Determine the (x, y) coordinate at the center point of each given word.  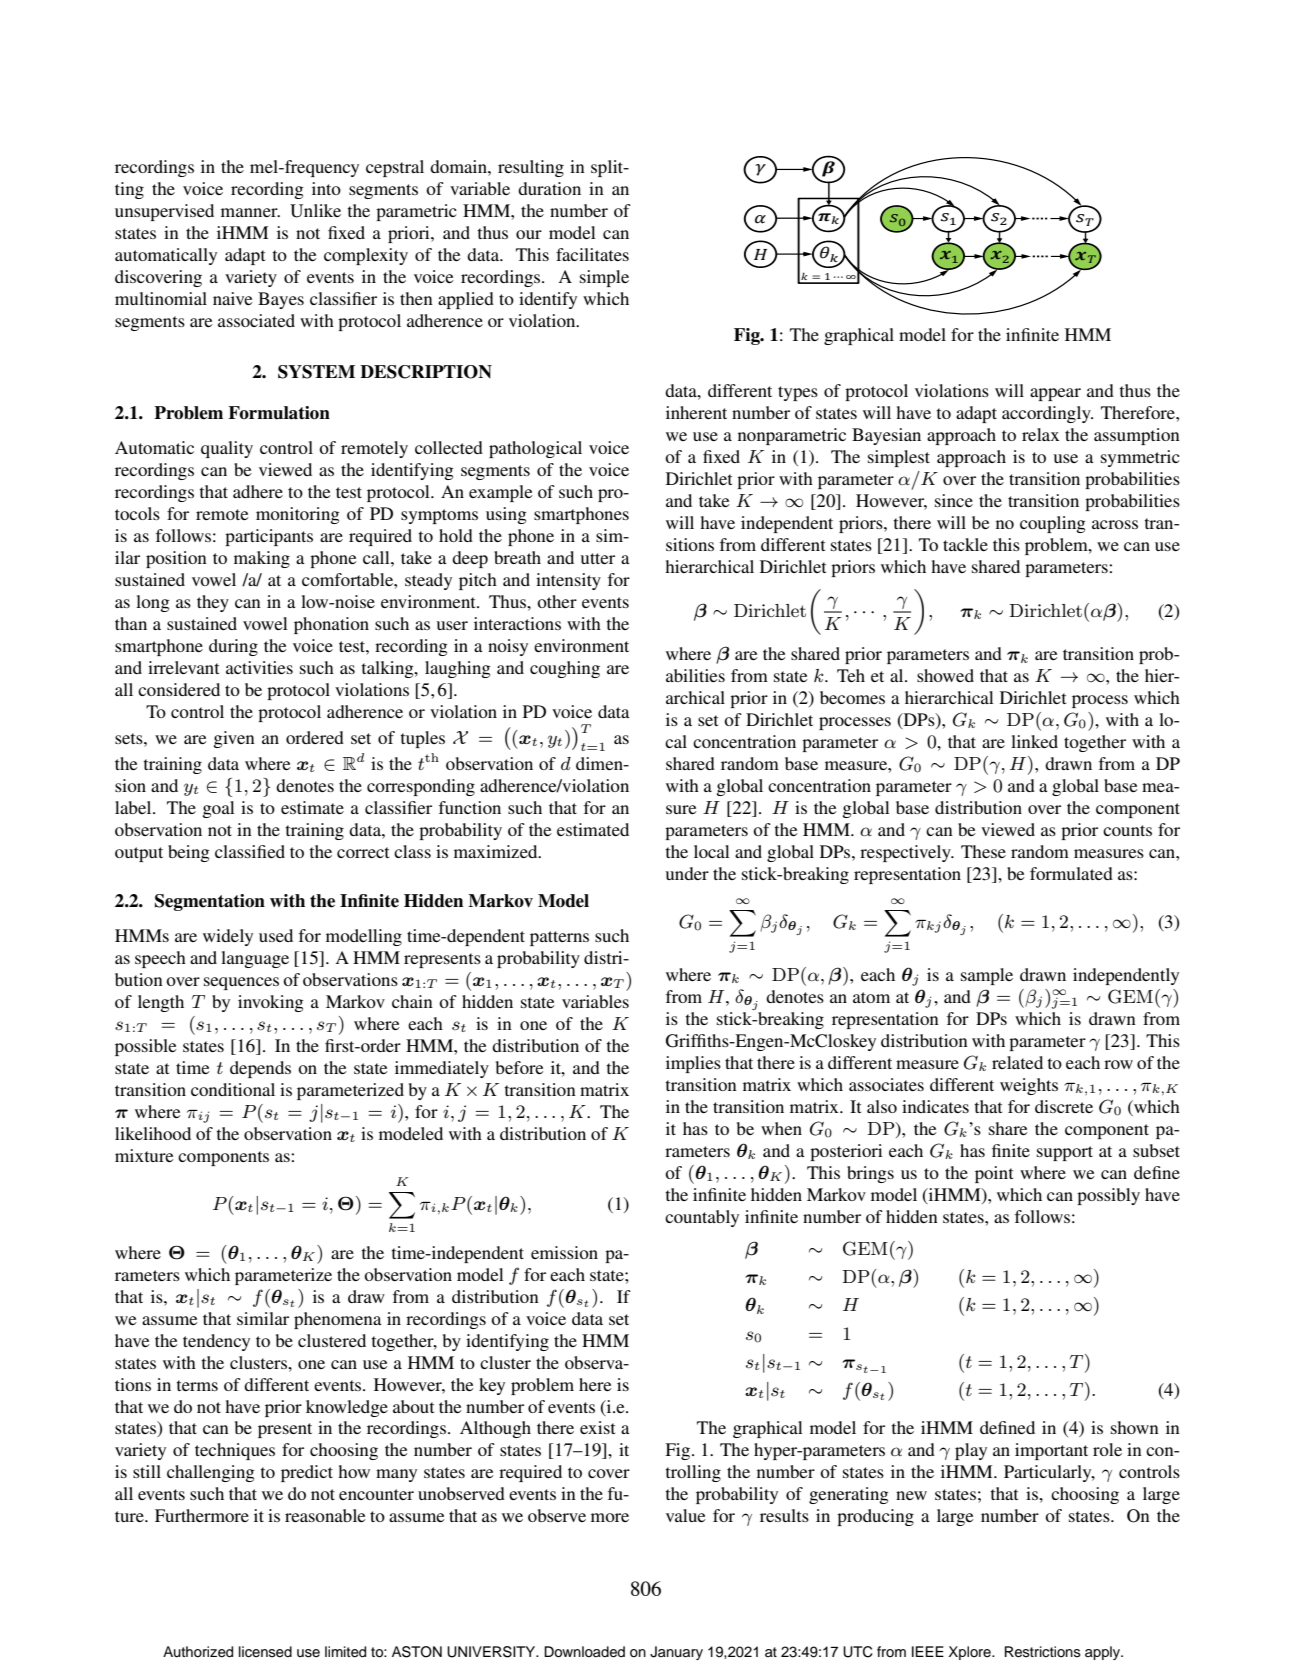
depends (260, 1069)
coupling (1053, 524)
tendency (216, 1342)
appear (1055, 394)
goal (219, 809)
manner (250, 212)
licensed (265, 1652)
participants (269, 537)
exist (597, 1427)
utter (598, 558)
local (712, 851)
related (1017, 1062)
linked (1034, 741)
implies (693, 1064)
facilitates (592, 254)
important (1051, 1451)
